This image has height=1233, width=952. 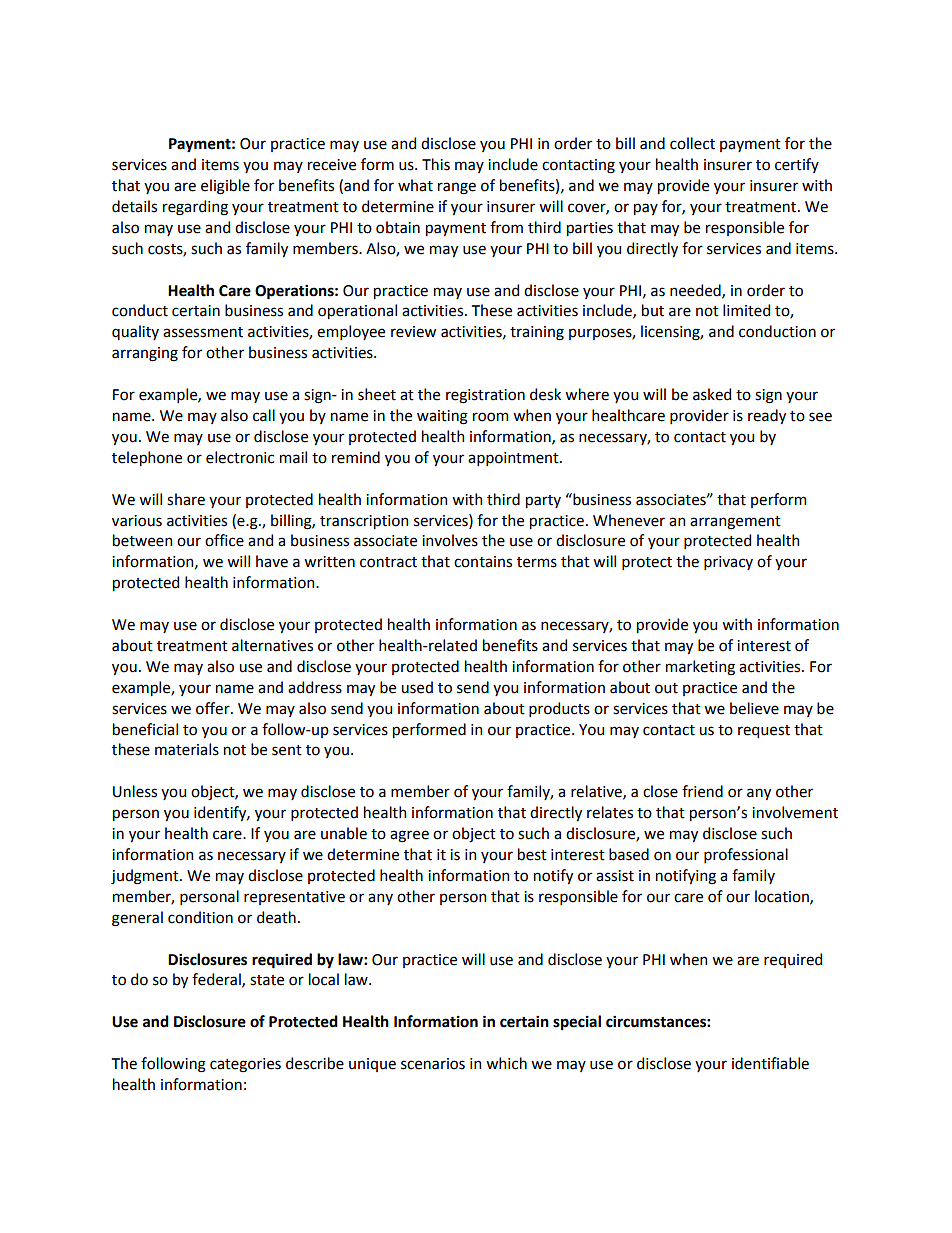 I want to click on materials, so click(x=187, y=749).
